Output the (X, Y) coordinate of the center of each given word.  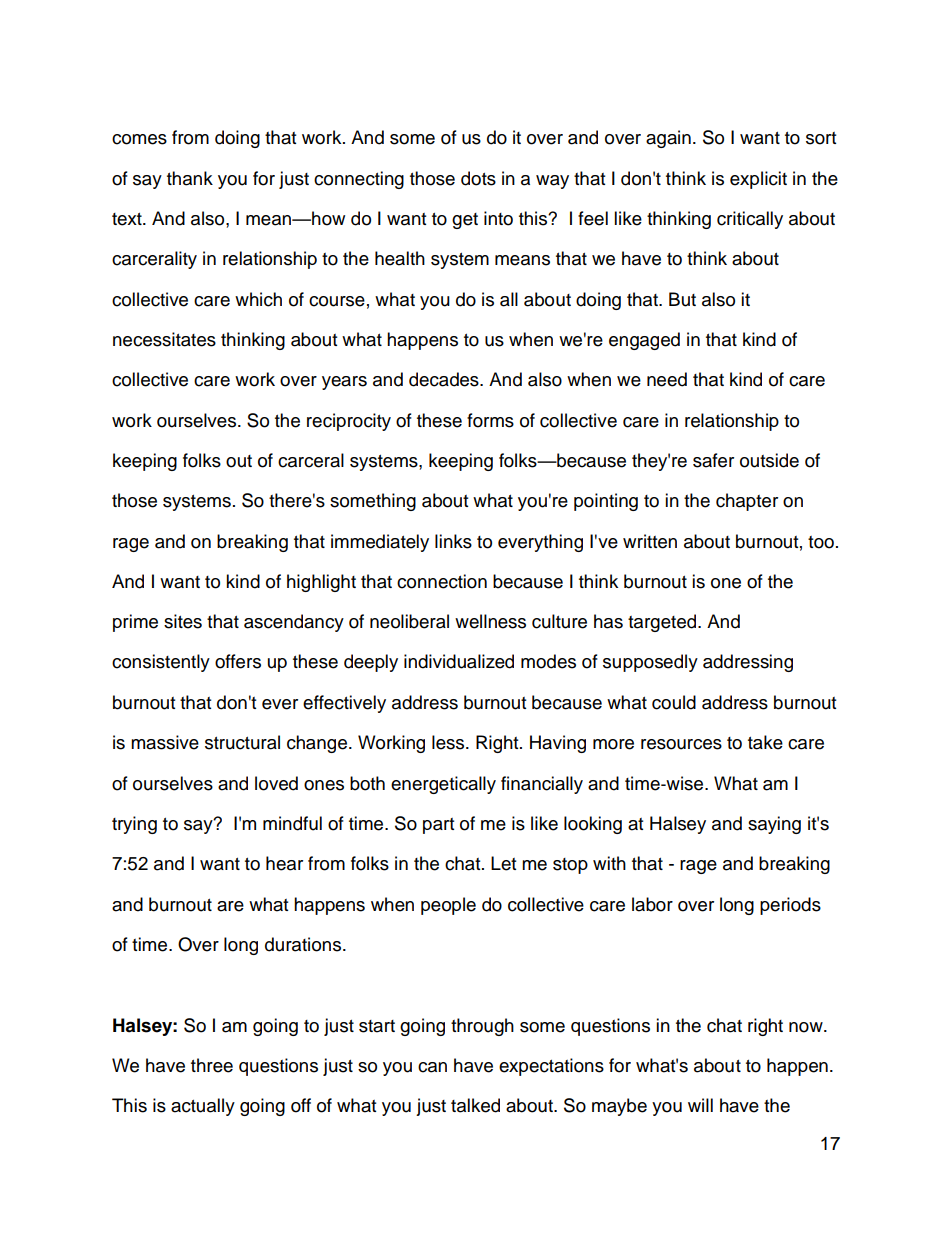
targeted (663, 623)
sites (183, 621)
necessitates (164, 339)
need (667, 379)
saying (774, 825)
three (212, 1065)
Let (503, 863)
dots (478, 178)
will (700, 1105)
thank (190, 178)
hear (284, 863)
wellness (490, 621)
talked (475, 1105)
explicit (758, 180)
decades (445, 379)
